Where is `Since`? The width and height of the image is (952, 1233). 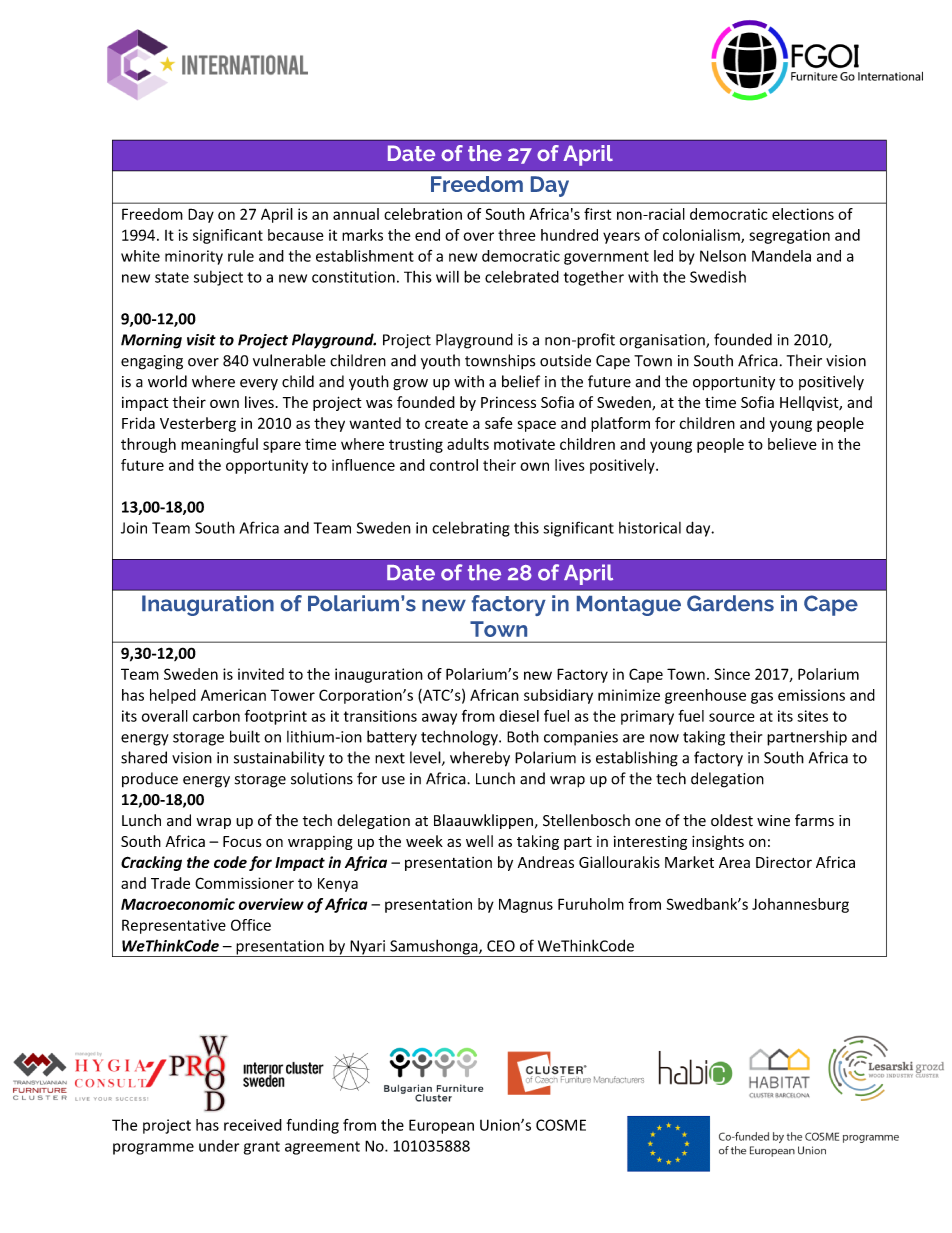
Since is located at coordinates (732, 674).
